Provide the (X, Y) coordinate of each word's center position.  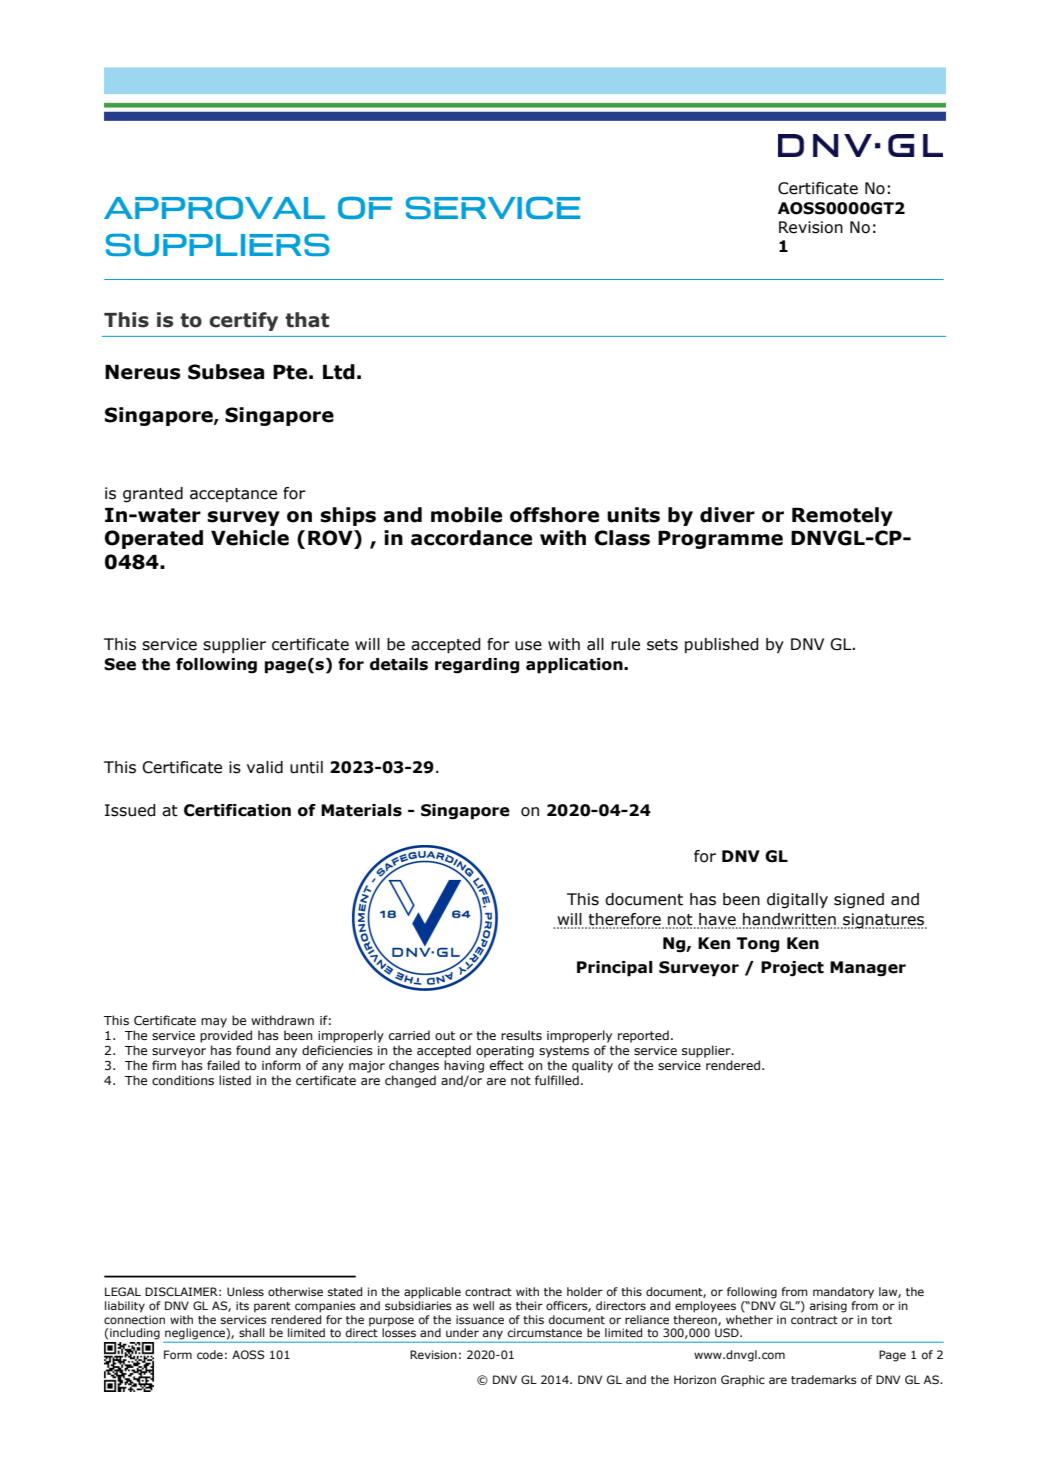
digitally (797, 901)
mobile (466, 515)
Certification (237, 810)
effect (507, 1065)
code (210, 1354)
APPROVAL (214, 208)
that (307, 320)
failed (223, 1065)
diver (727, 515)
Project (792, 969)
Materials (361, 810)
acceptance (233, 495)
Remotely (842, 516)
